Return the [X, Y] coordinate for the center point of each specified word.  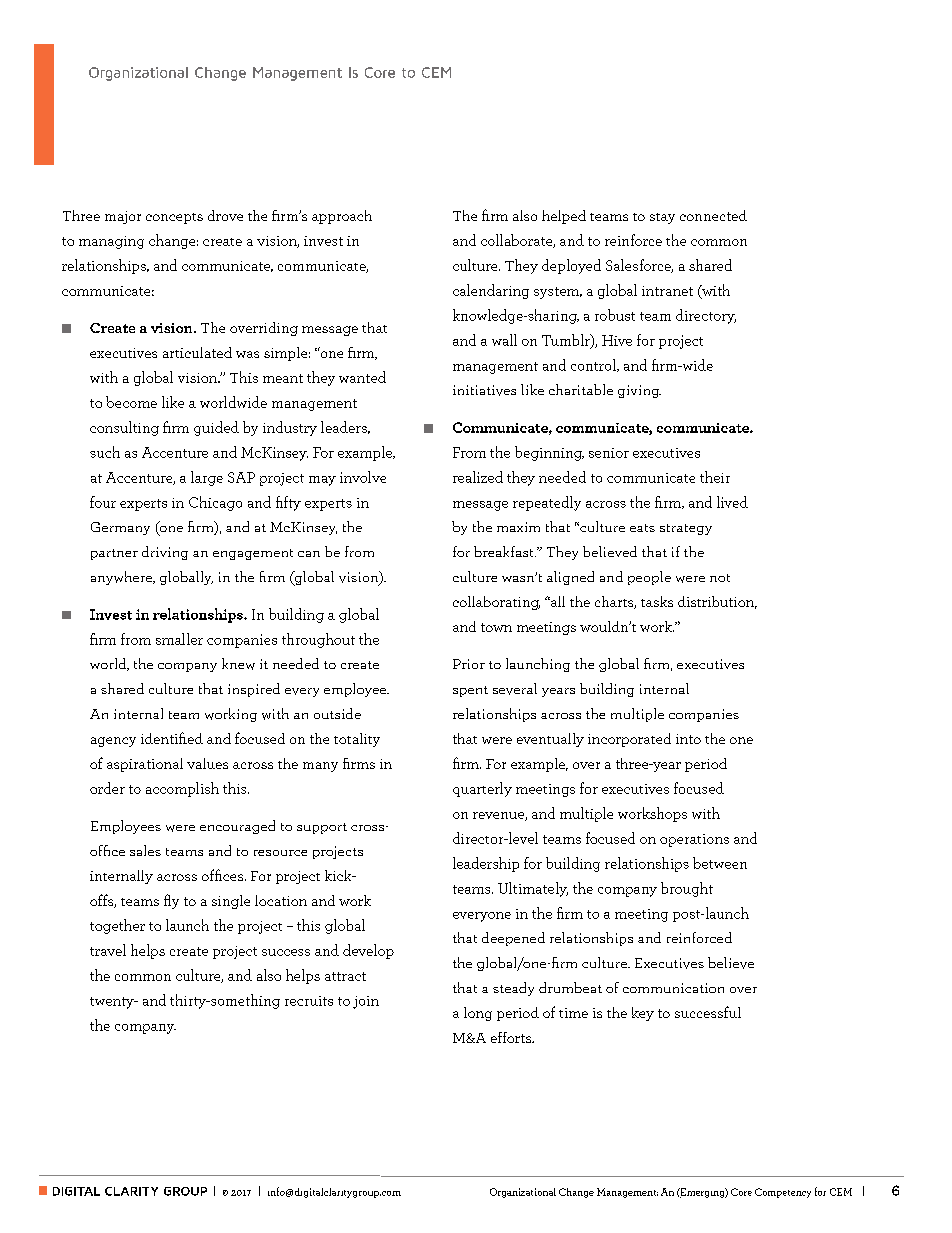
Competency [783, 1193]
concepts [174, 218]
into [688, 739]
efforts [512, 1037]
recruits [309, 1001]
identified [172, 738]
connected [713, 215]
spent [470, 691]
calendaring [491, 291]
